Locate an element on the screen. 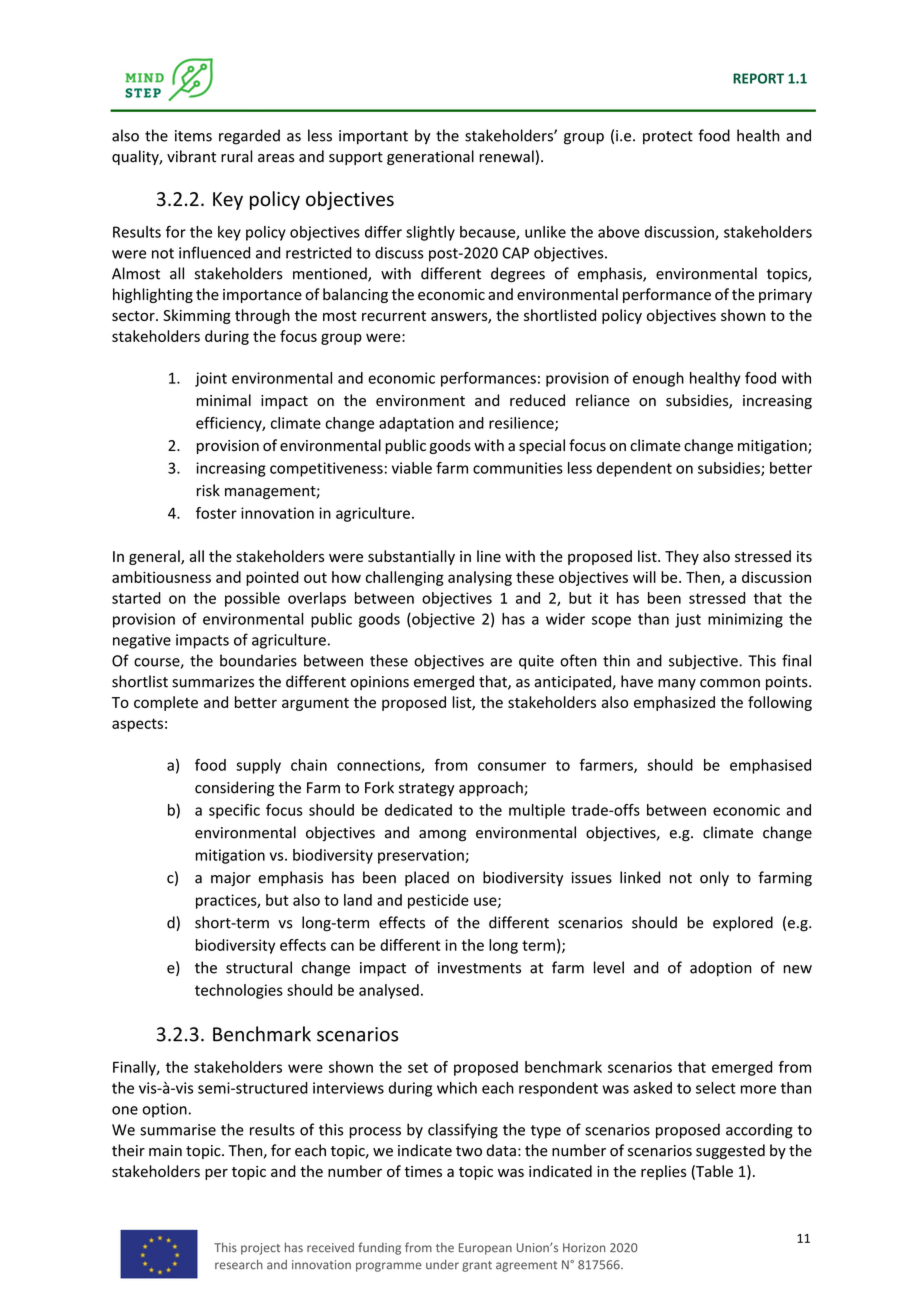  research is located at coordinates (239, 1265).
